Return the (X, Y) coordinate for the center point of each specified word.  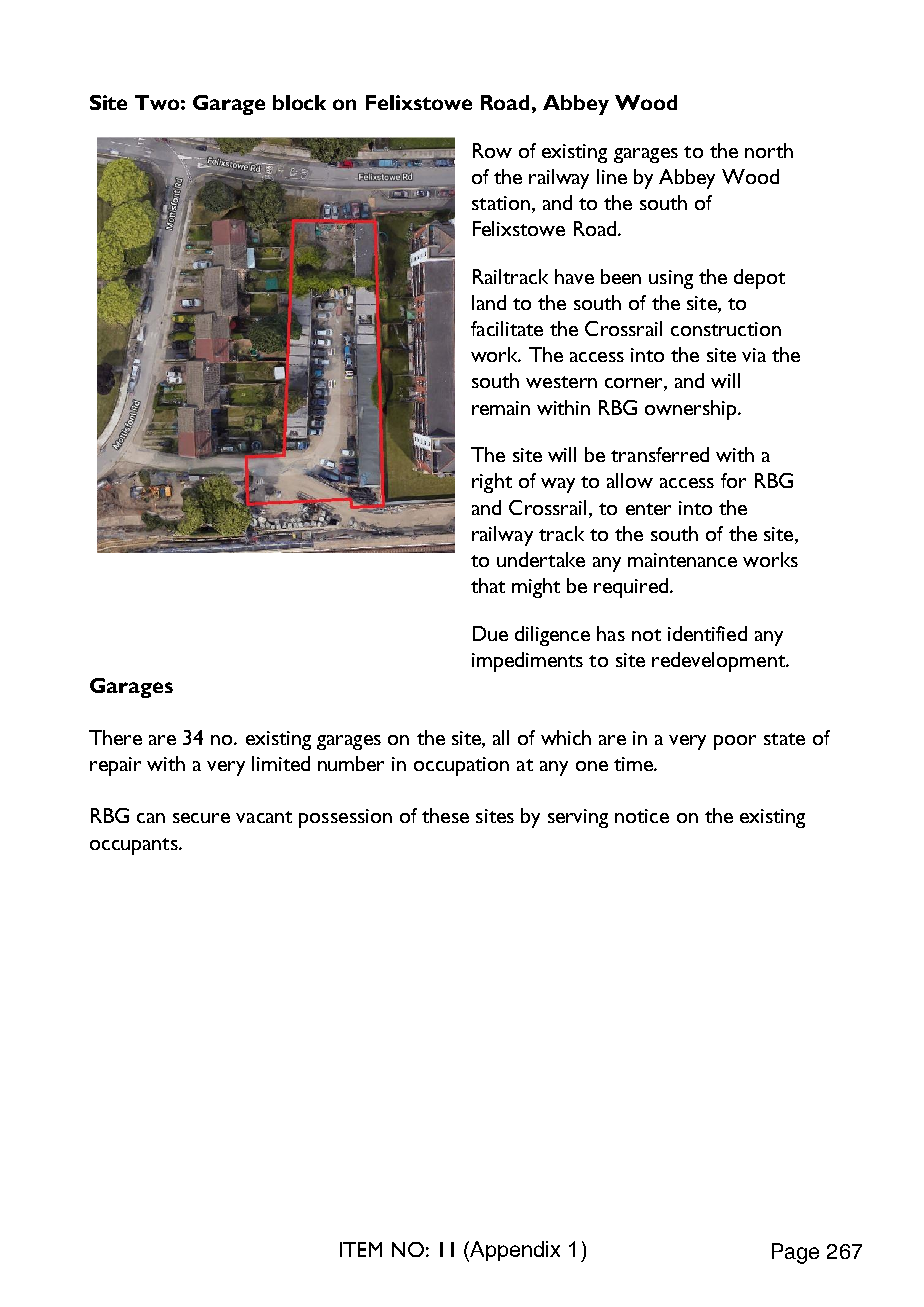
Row (492, 150)
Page (795, 1253)
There (115, 737)
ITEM (361, 1249)
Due (490, 633)
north (769, 150)
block (299, 102)
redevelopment (719, 662)
